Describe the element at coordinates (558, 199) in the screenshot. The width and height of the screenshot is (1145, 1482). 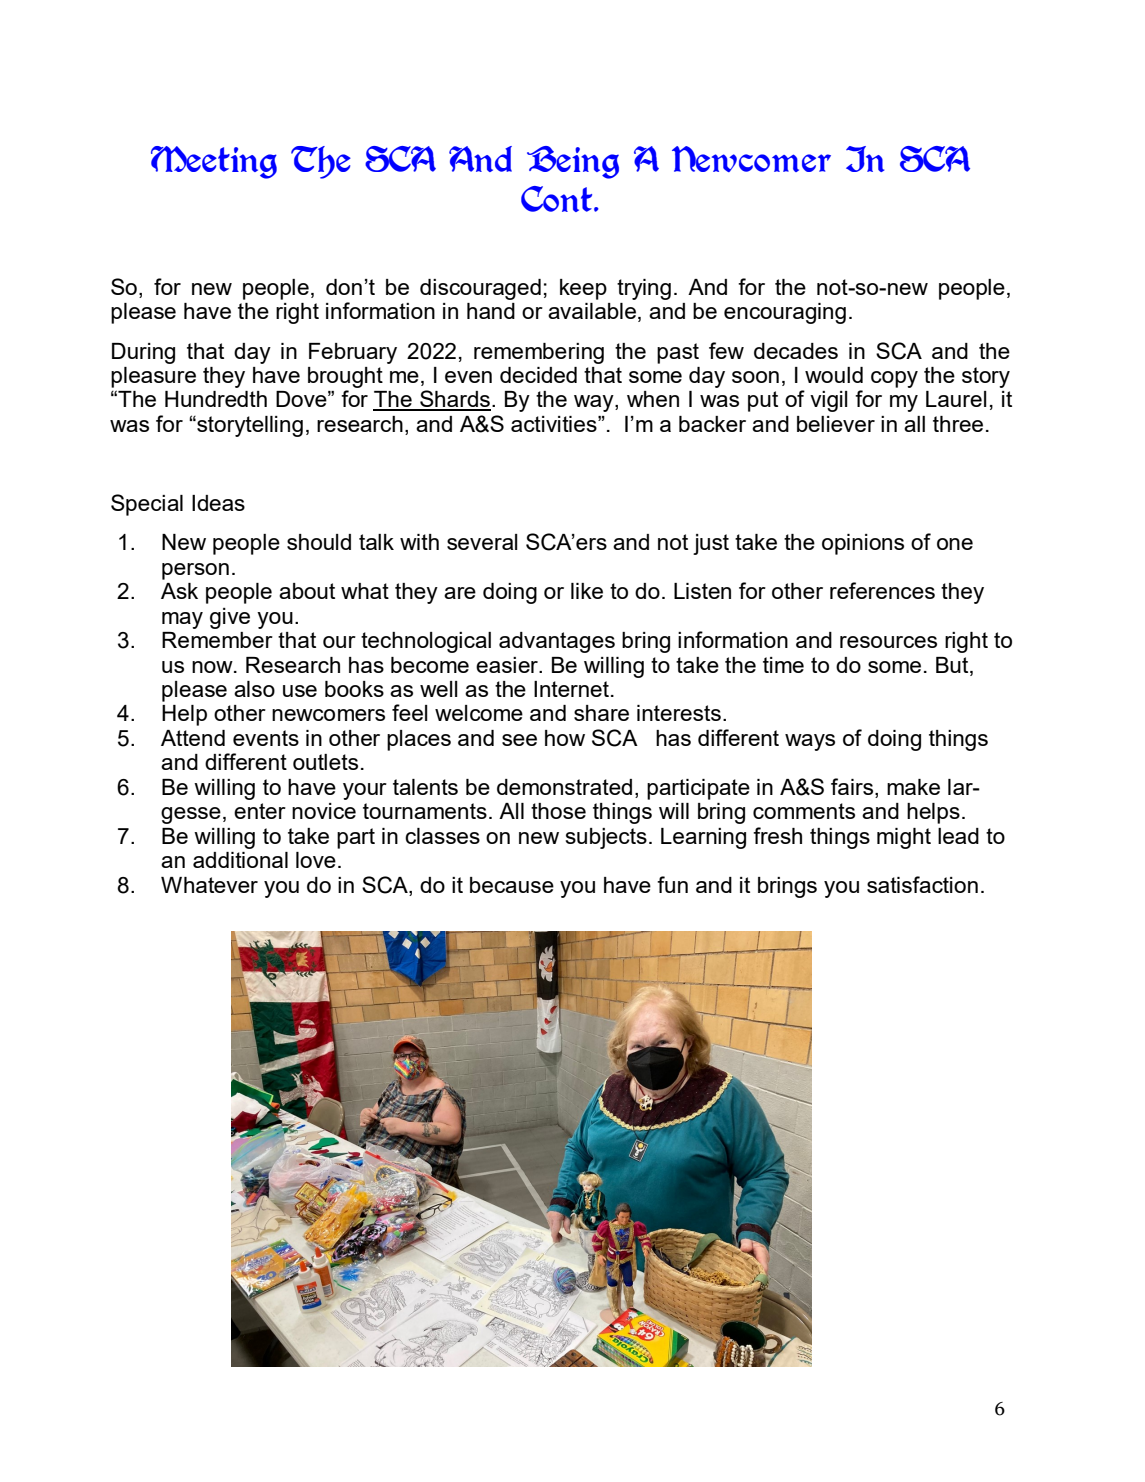
I see `Cont` at that location.
